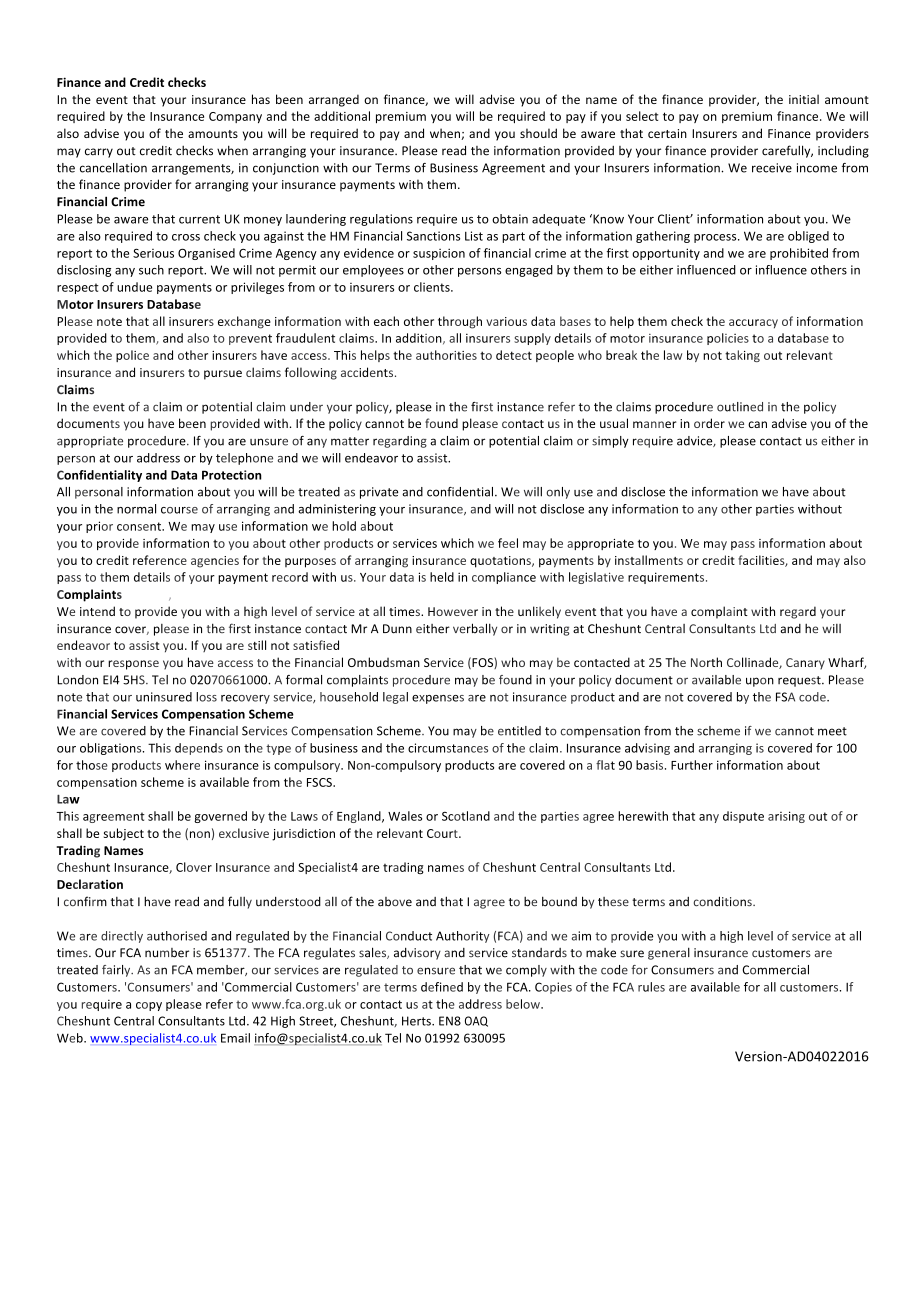  What do you see at coordinates (743, 817) in the page?
I see `dispute` at bounding box center [743, 817].
